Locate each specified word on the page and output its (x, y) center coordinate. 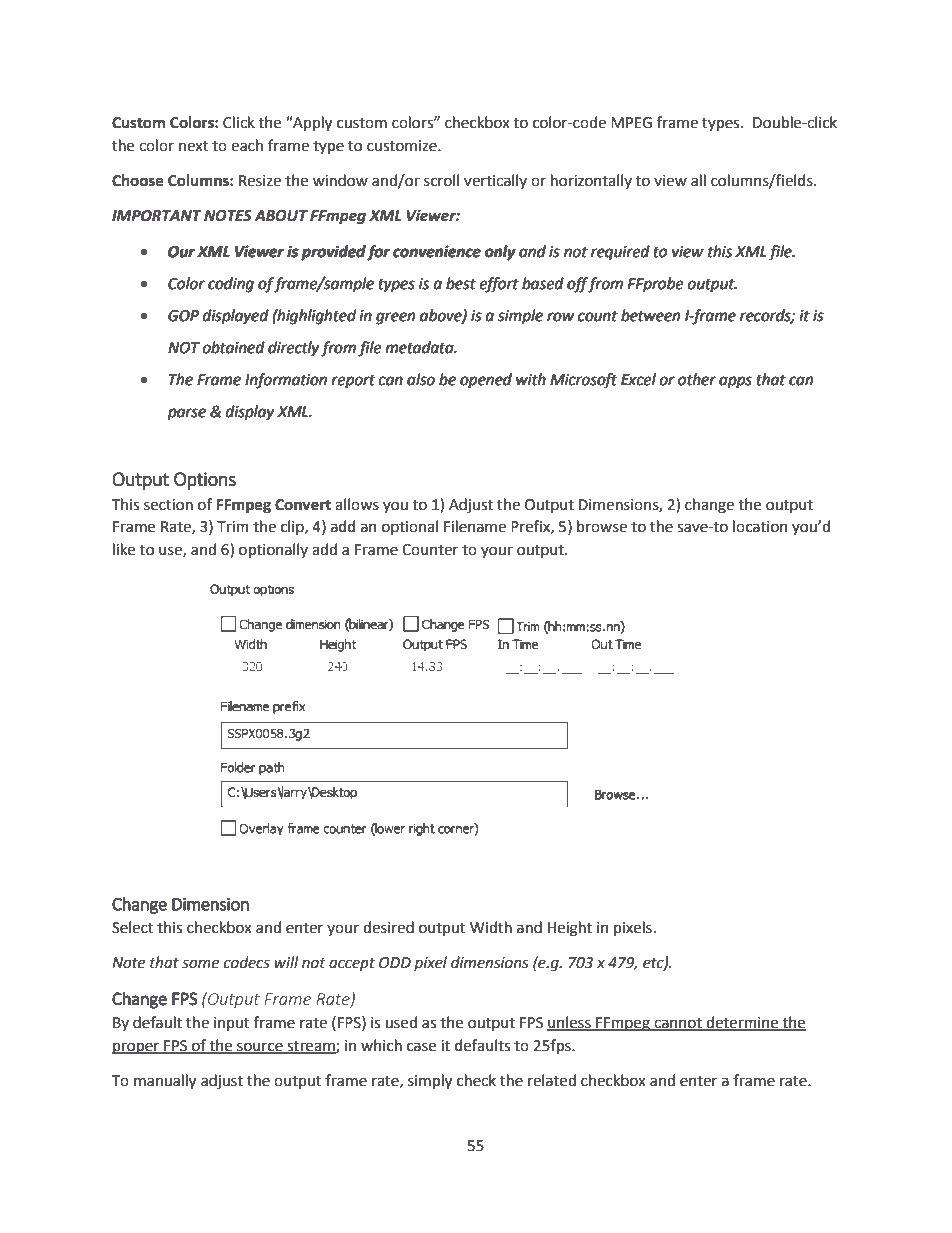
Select (133, 927)
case (421, 1047)
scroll (441, 180)
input (232, 1024)
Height (570, 929)
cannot (678, 1024)
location (760, 526)
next (194, 146)
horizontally (591, 181)
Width (491, 927)
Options (205, 481)
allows (357, 504)
